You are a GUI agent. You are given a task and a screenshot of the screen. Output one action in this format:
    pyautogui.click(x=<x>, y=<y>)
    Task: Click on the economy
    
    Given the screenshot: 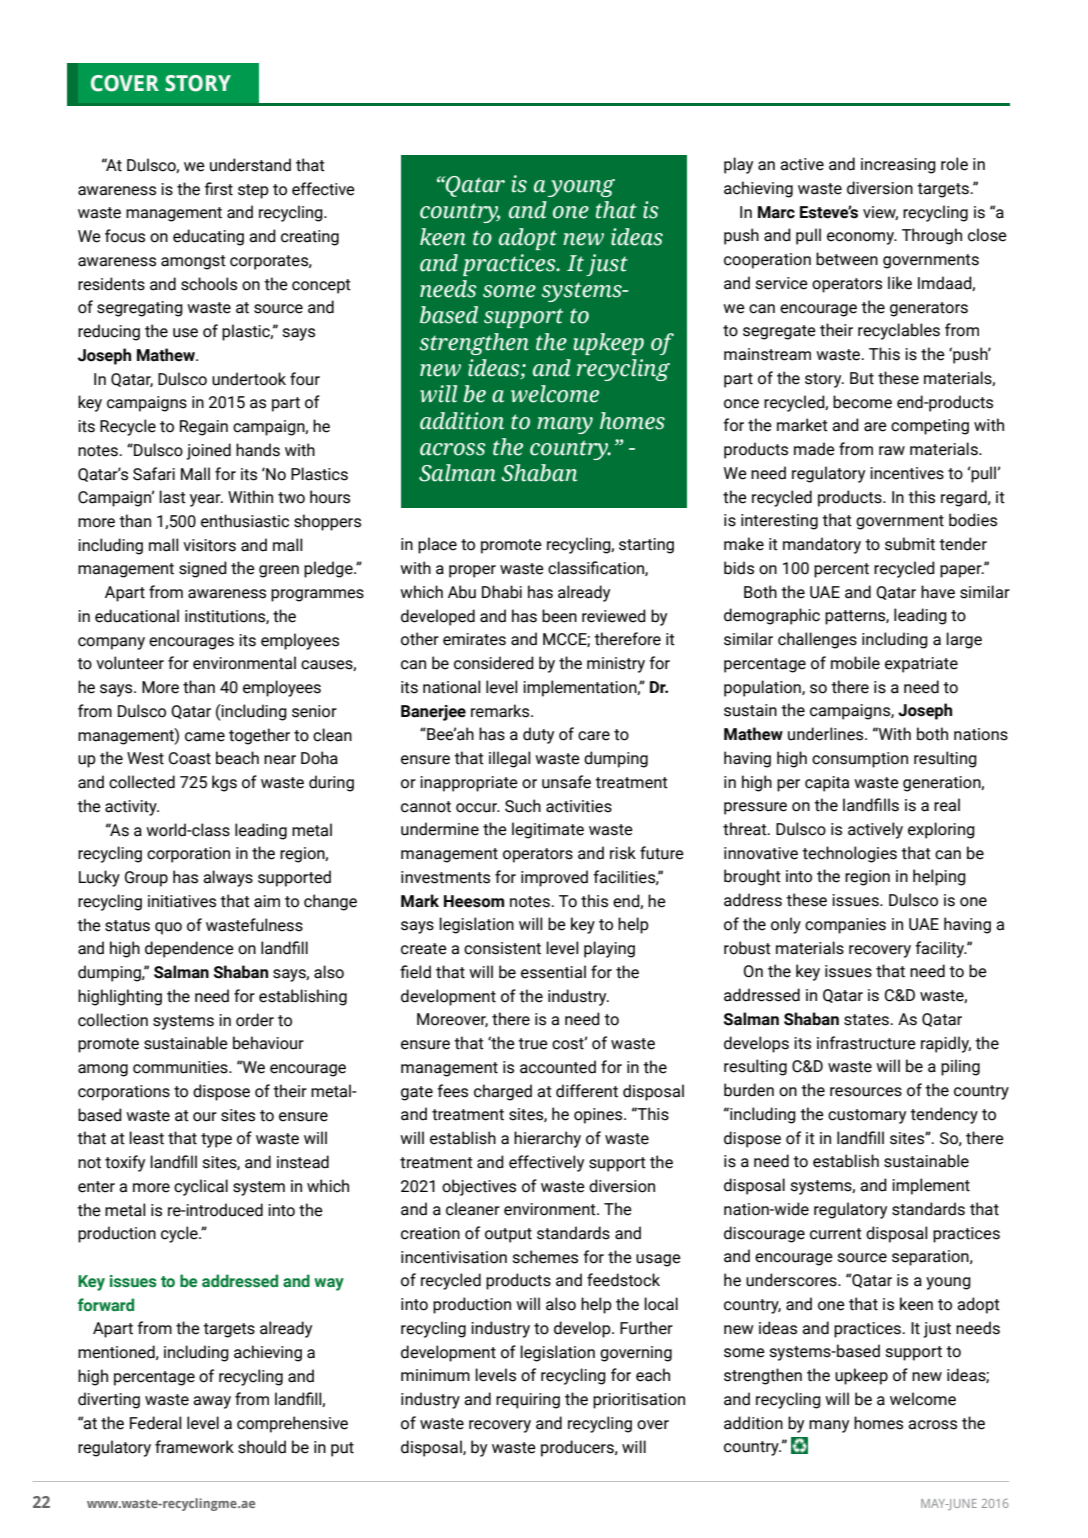 What is the action you would take?
    pyautogui.click(x=862, y=238)
